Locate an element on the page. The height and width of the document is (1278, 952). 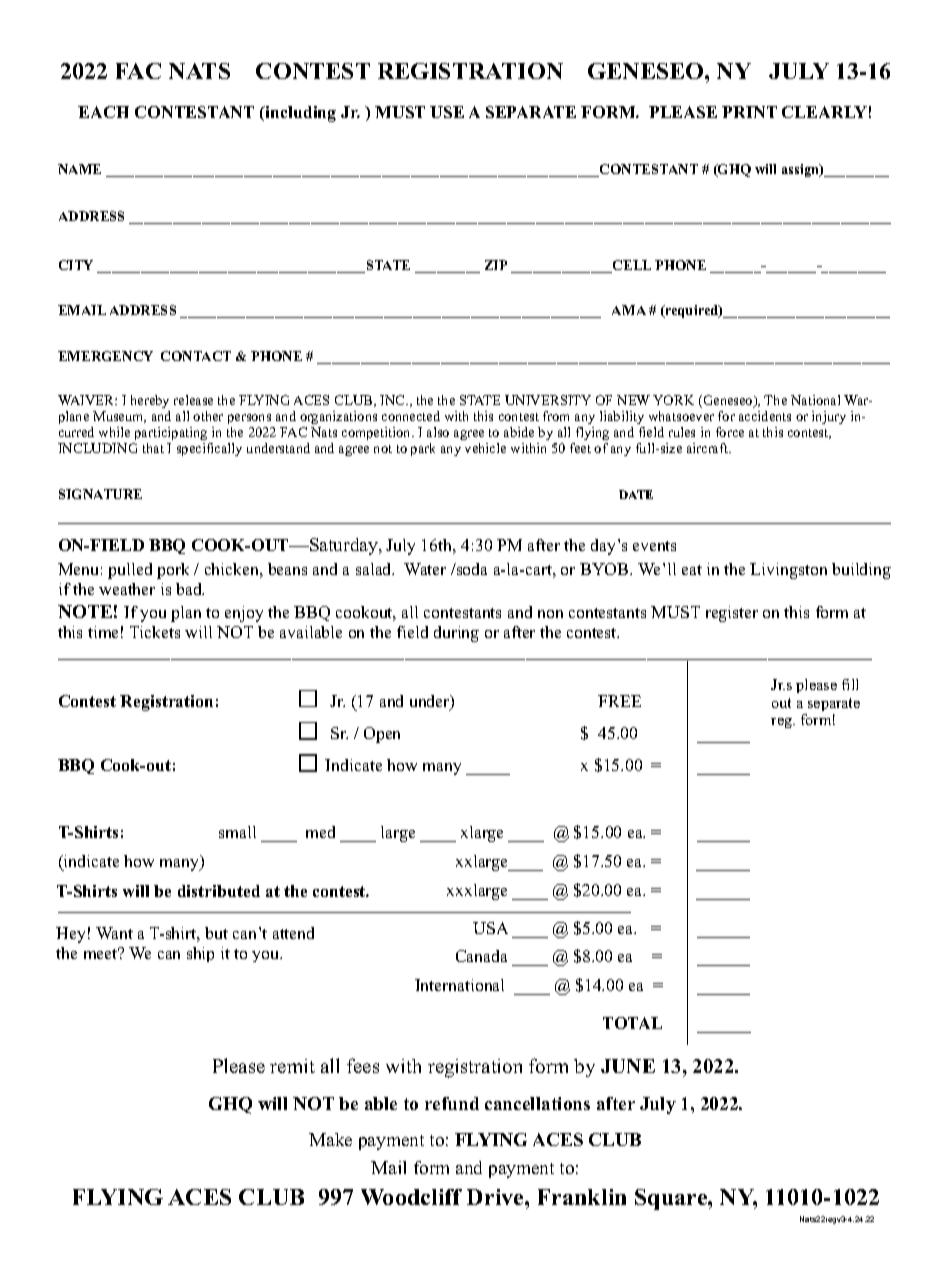
vehicle is located at coordinates (485, 448).
